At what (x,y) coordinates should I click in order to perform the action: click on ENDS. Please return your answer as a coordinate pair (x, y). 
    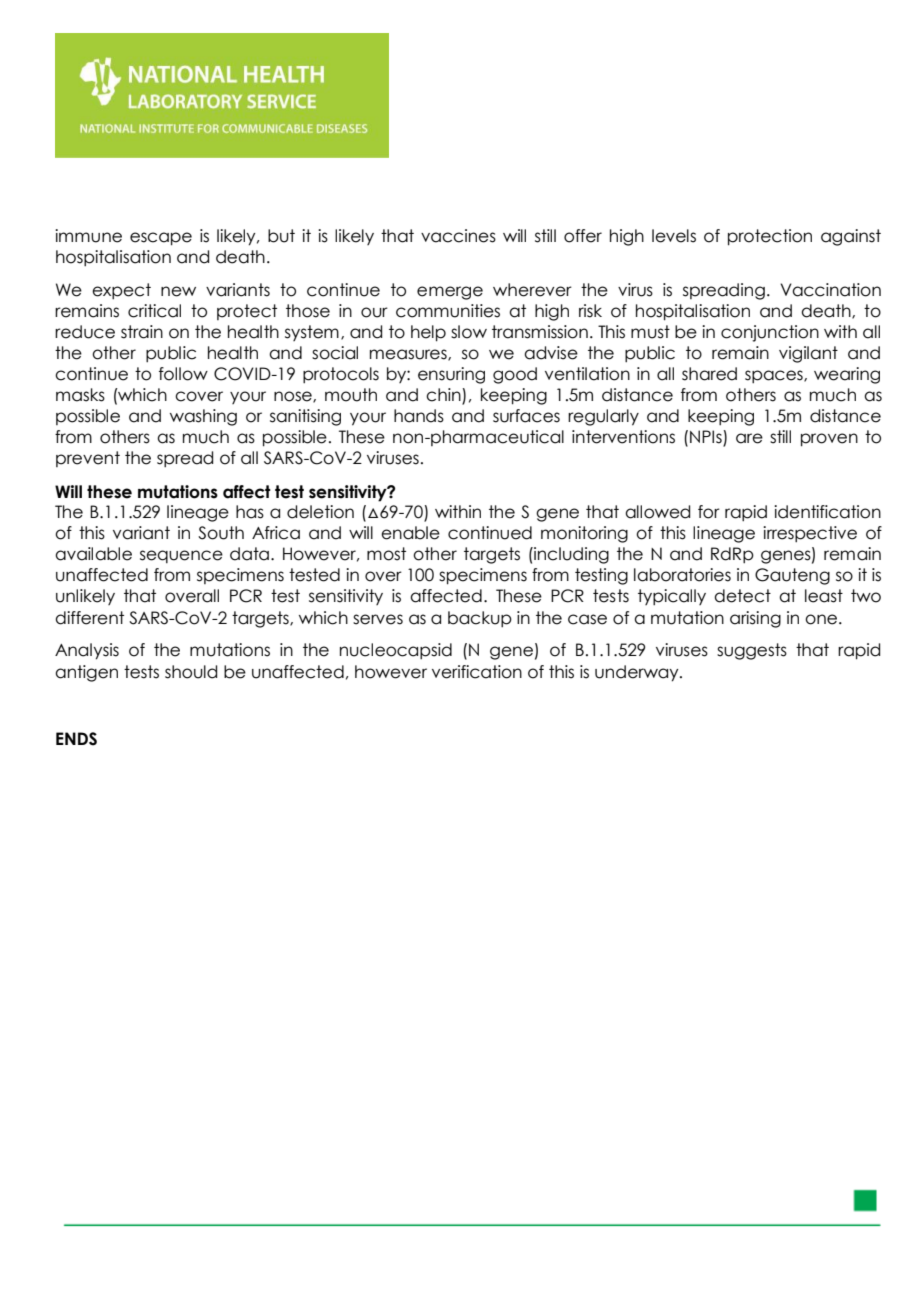
    Looking at the image, I should click on (76, 739).
